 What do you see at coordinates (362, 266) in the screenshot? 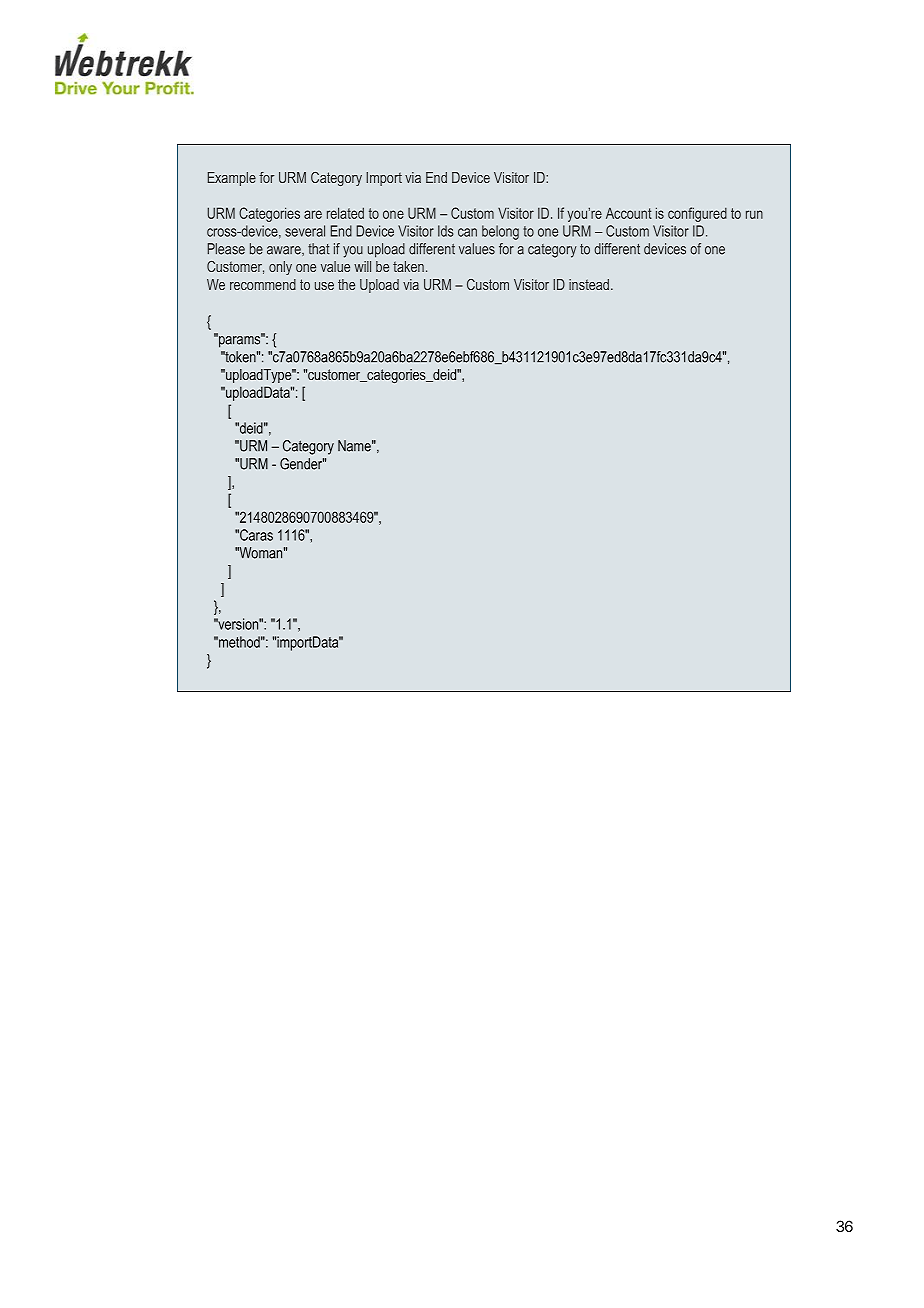
I see `will` at bounding box center [362, 266].
